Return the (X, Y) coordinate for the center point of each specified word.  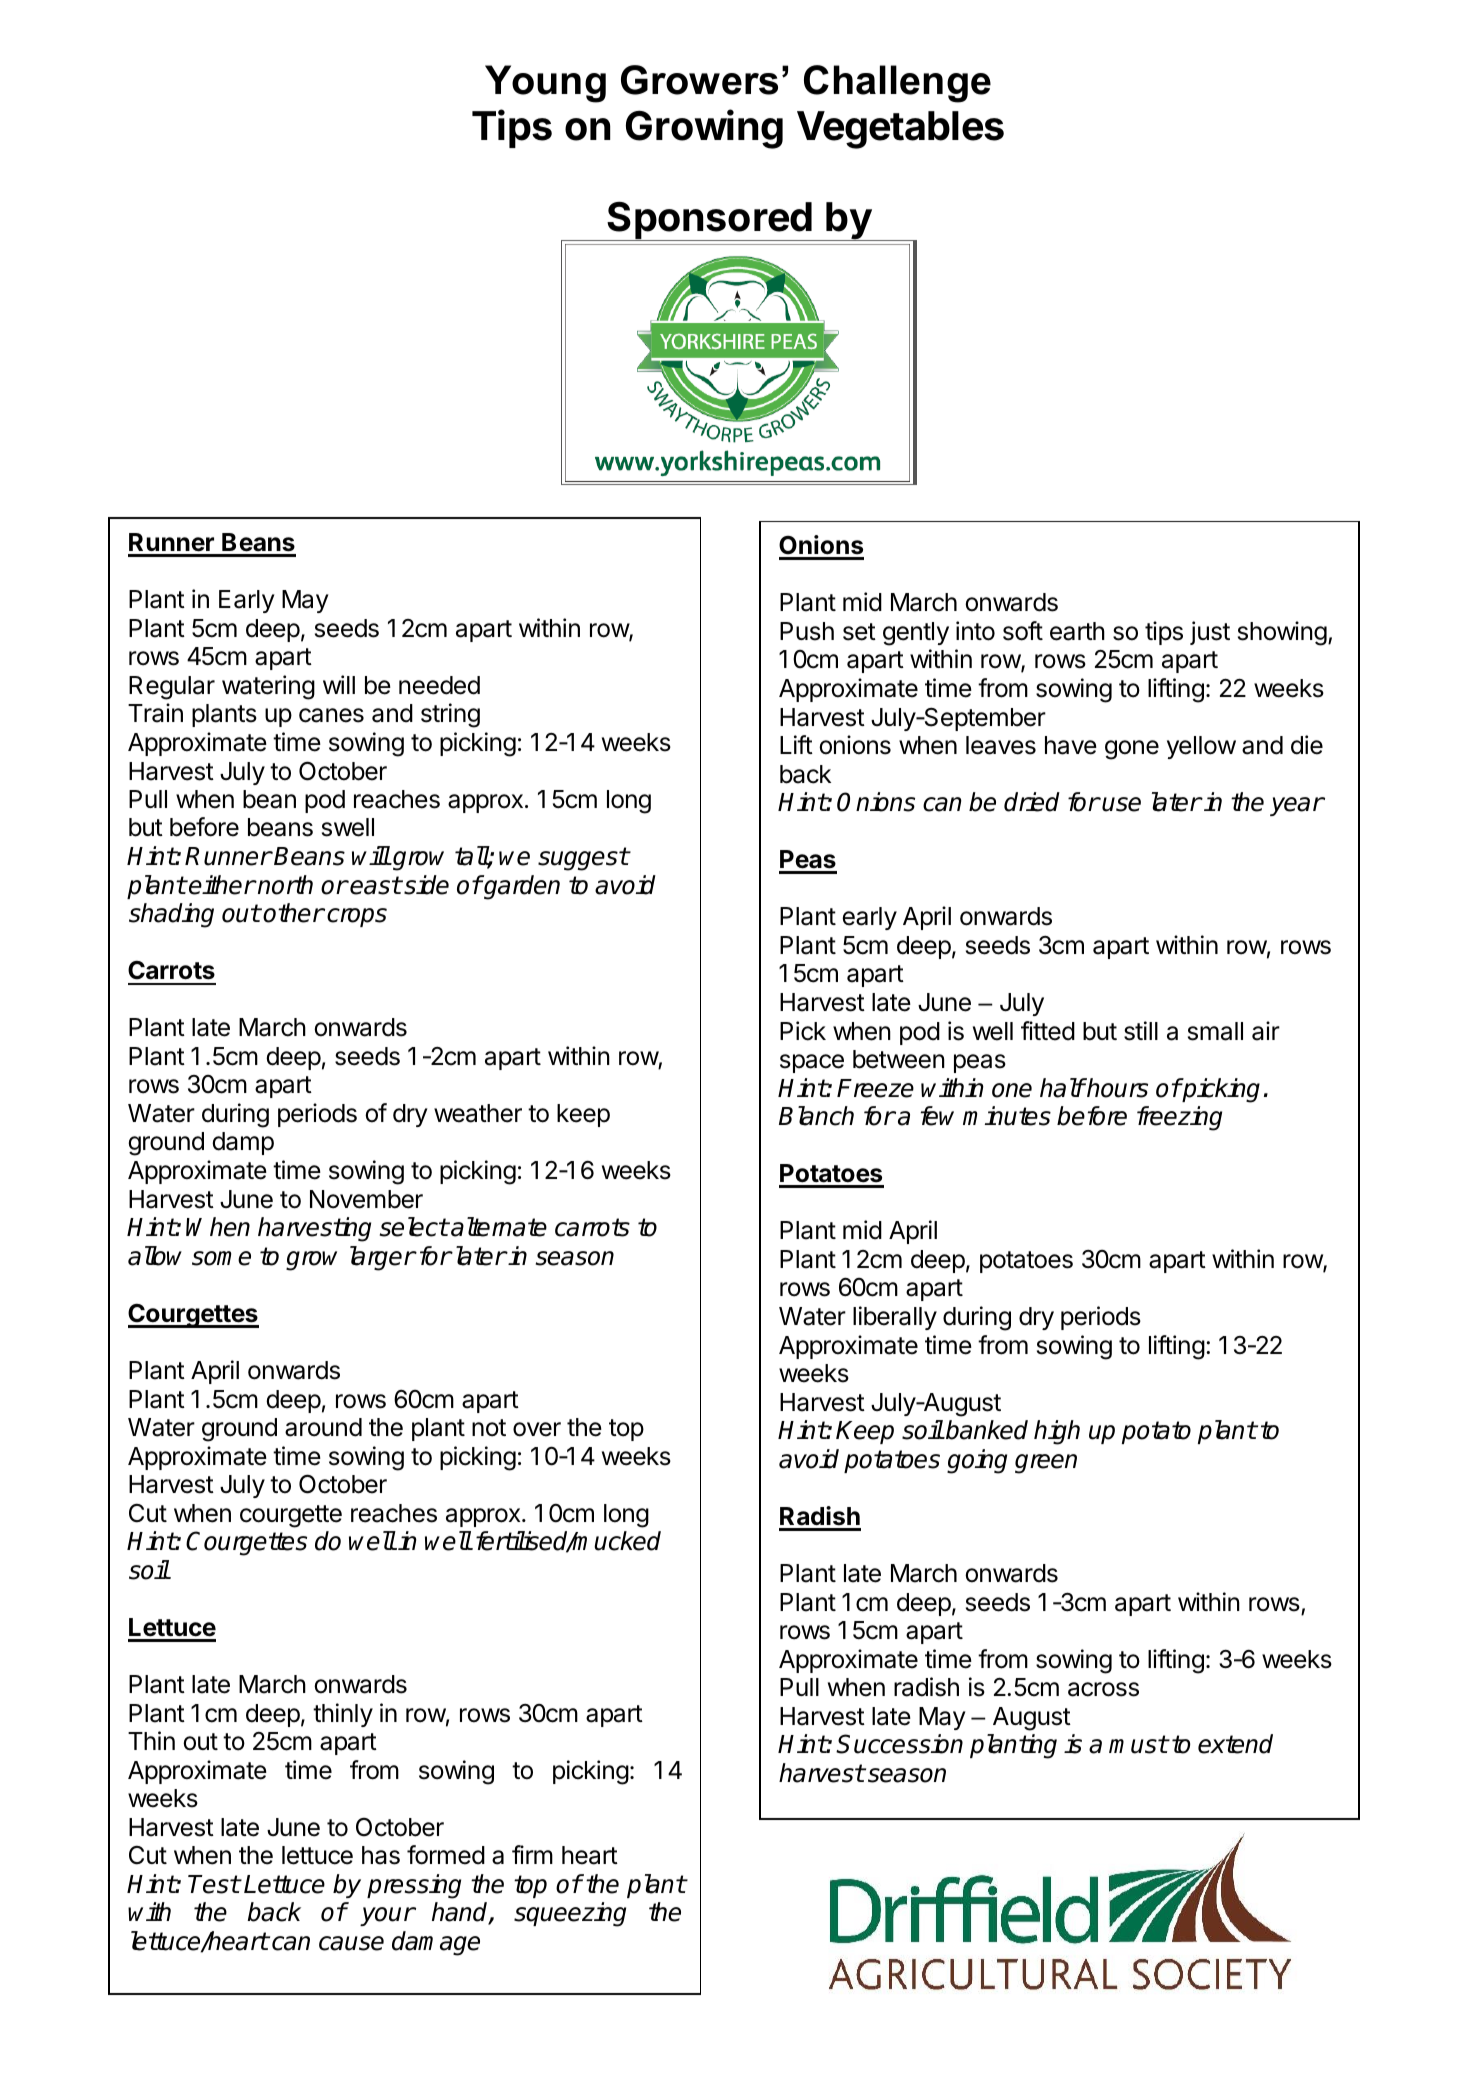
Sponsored (710, 221)
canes (331, 715)
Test (214, 1884)
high (1057, 1432)
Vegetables (900, 130)
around (323, 1427)
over (537, 1429)
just (1210, 633)
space (812, 1063)
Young (545, 84)
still (1141, 1031)
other (293, 913)
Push (807, 631)
